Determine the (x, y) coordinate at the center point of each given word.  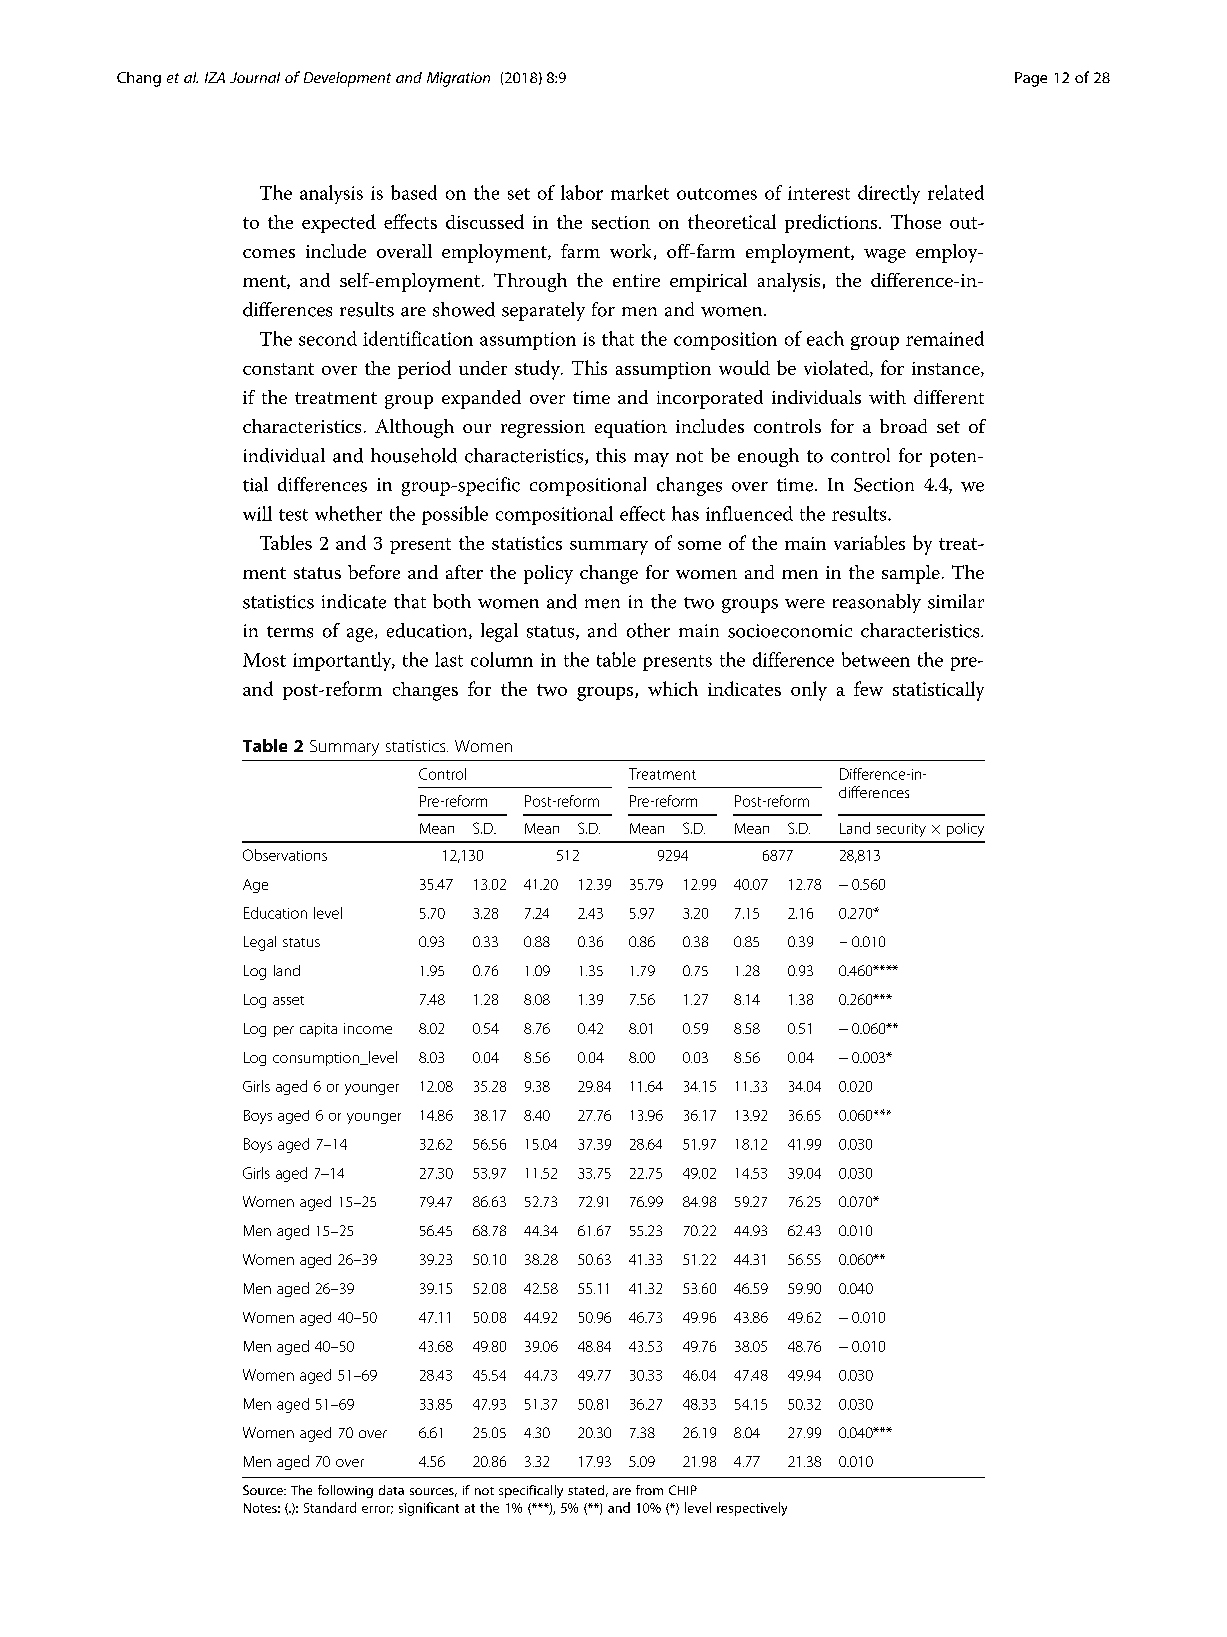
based (414, 192)
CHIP (683, 1490)
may (651, 460)
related (956, 192)
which (673, 688)
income (368, 1028)
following (345, 1491)
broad (903, 426)
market (640, 192)
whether (348, 513)
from (649, 1490)
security (901, 830)
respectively (752, 1509)
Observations (285, 855)
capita (318, 1030)
